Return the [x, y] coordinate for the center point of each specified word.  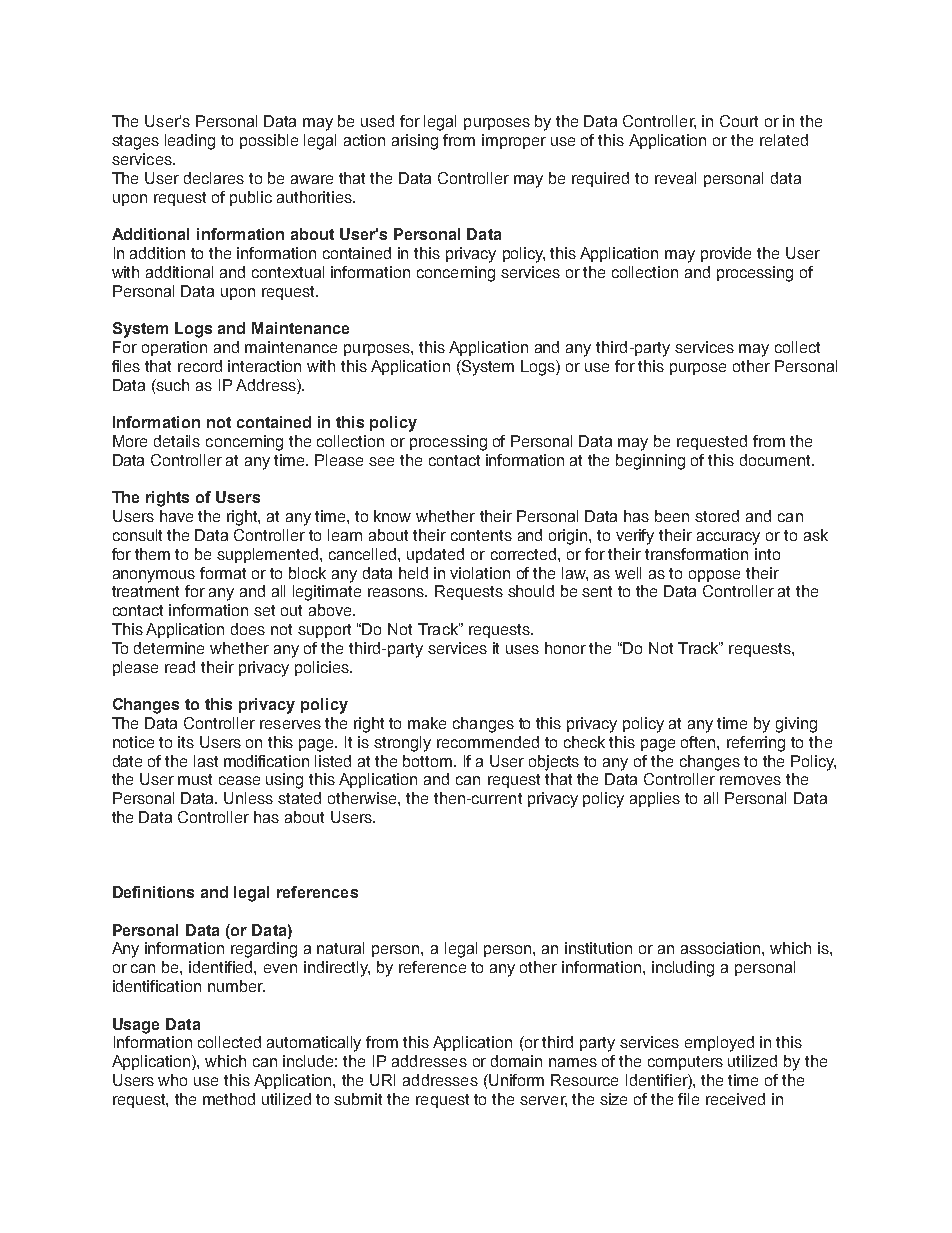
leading [190, 142]
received [735, 1099]
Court [739, 121]
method [229, 1099]
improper [514, 141]
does [248, 629]
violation [480, 573]
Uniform [516, 1080]
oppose [714, 576]
